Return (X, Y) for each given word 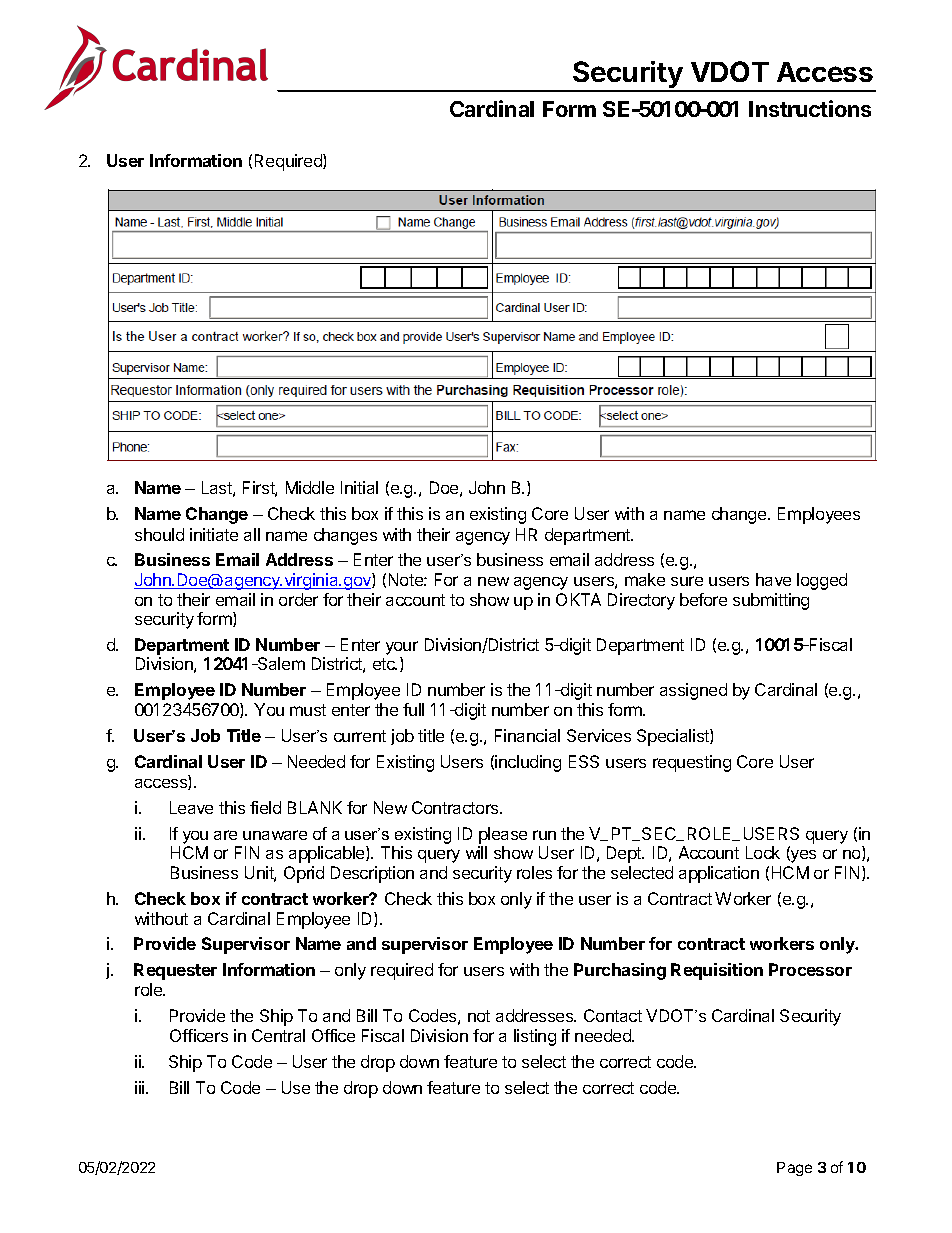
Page (794, 1169)
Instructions (810, 108)
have (773, 579)
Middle (310, 487)
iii (141, 1087)
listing (535, 1037)
